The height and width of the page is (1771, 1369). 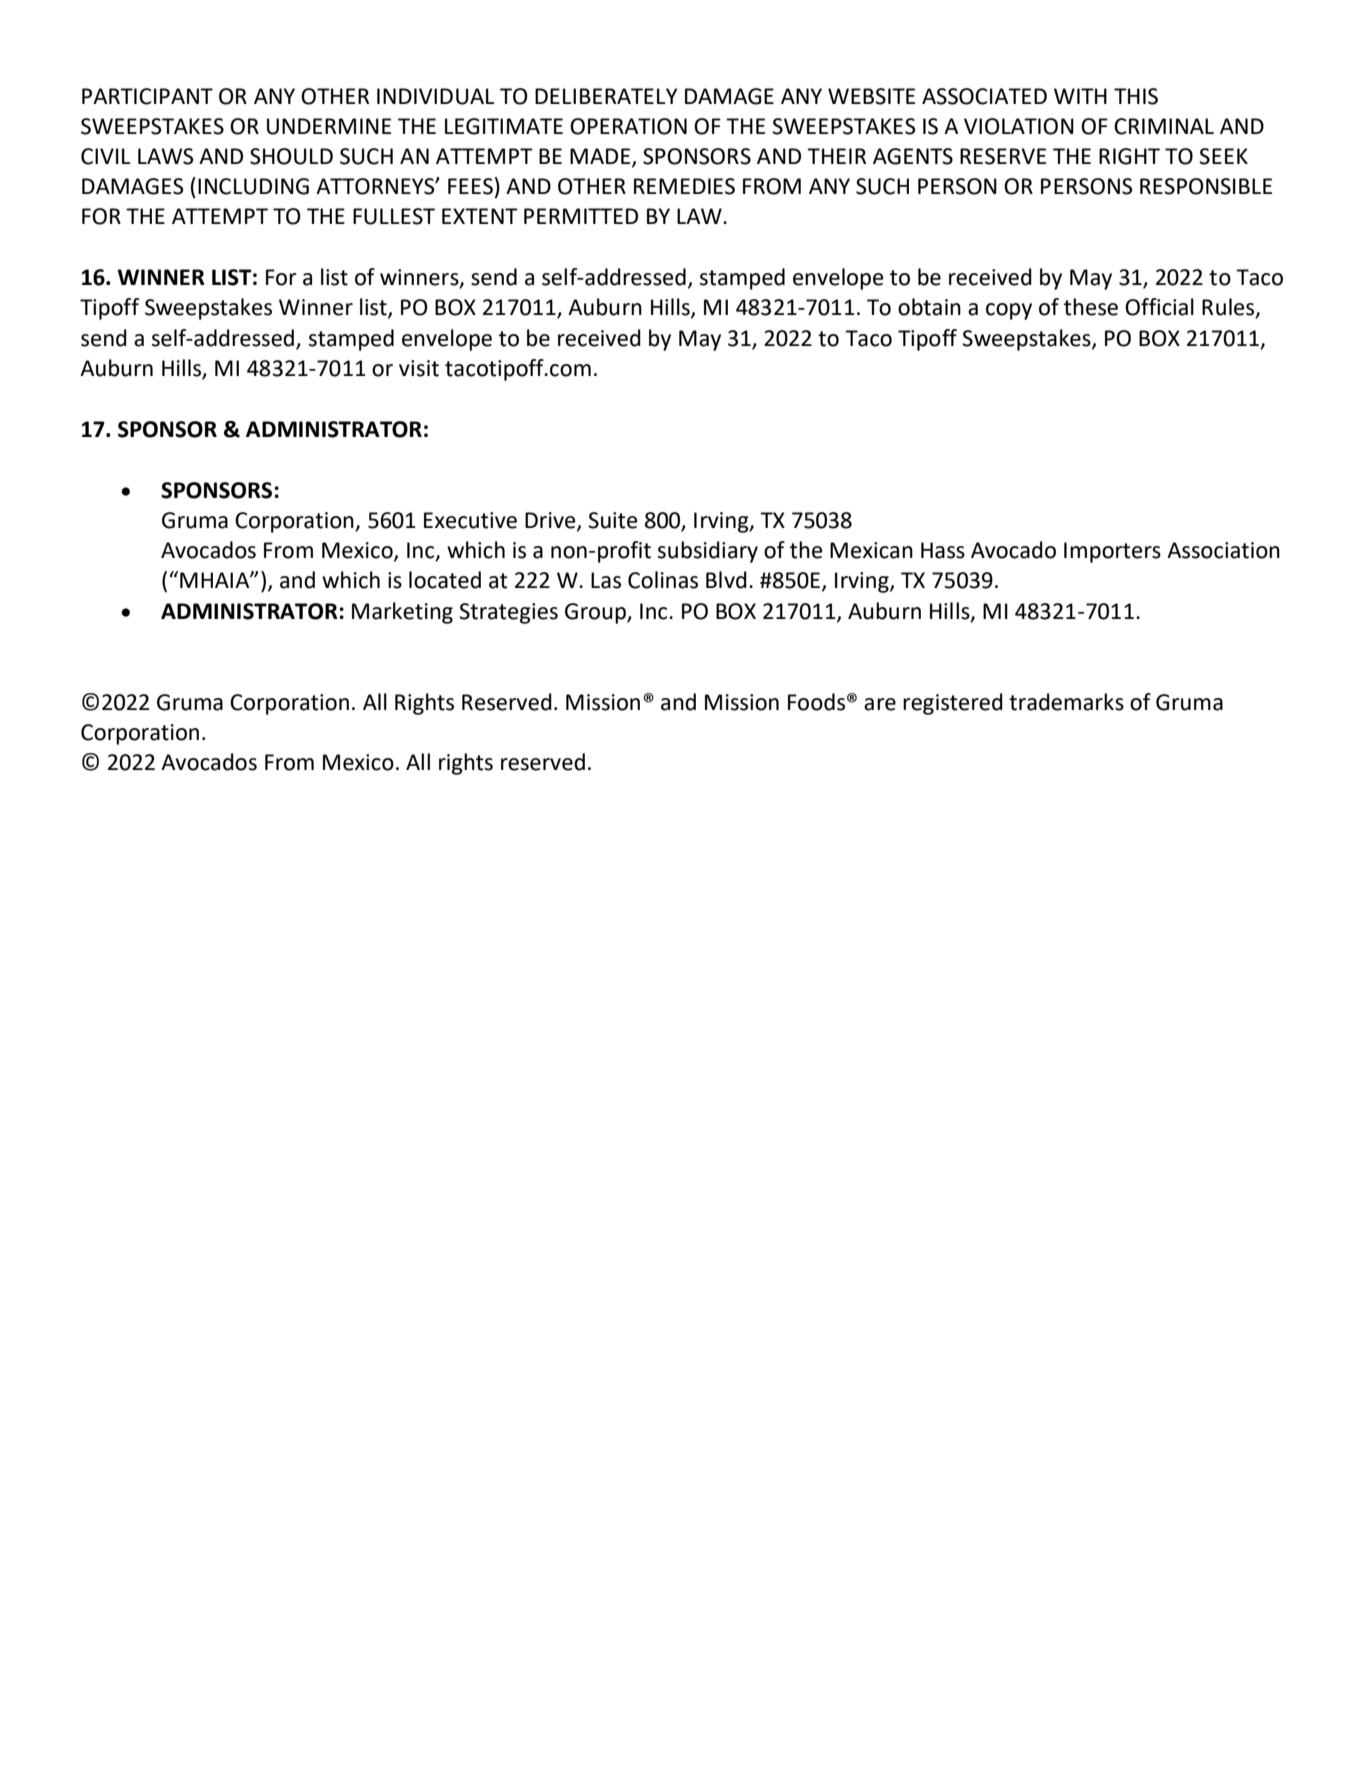 I want to click on OPERATION, so click(x=628, y=126).
